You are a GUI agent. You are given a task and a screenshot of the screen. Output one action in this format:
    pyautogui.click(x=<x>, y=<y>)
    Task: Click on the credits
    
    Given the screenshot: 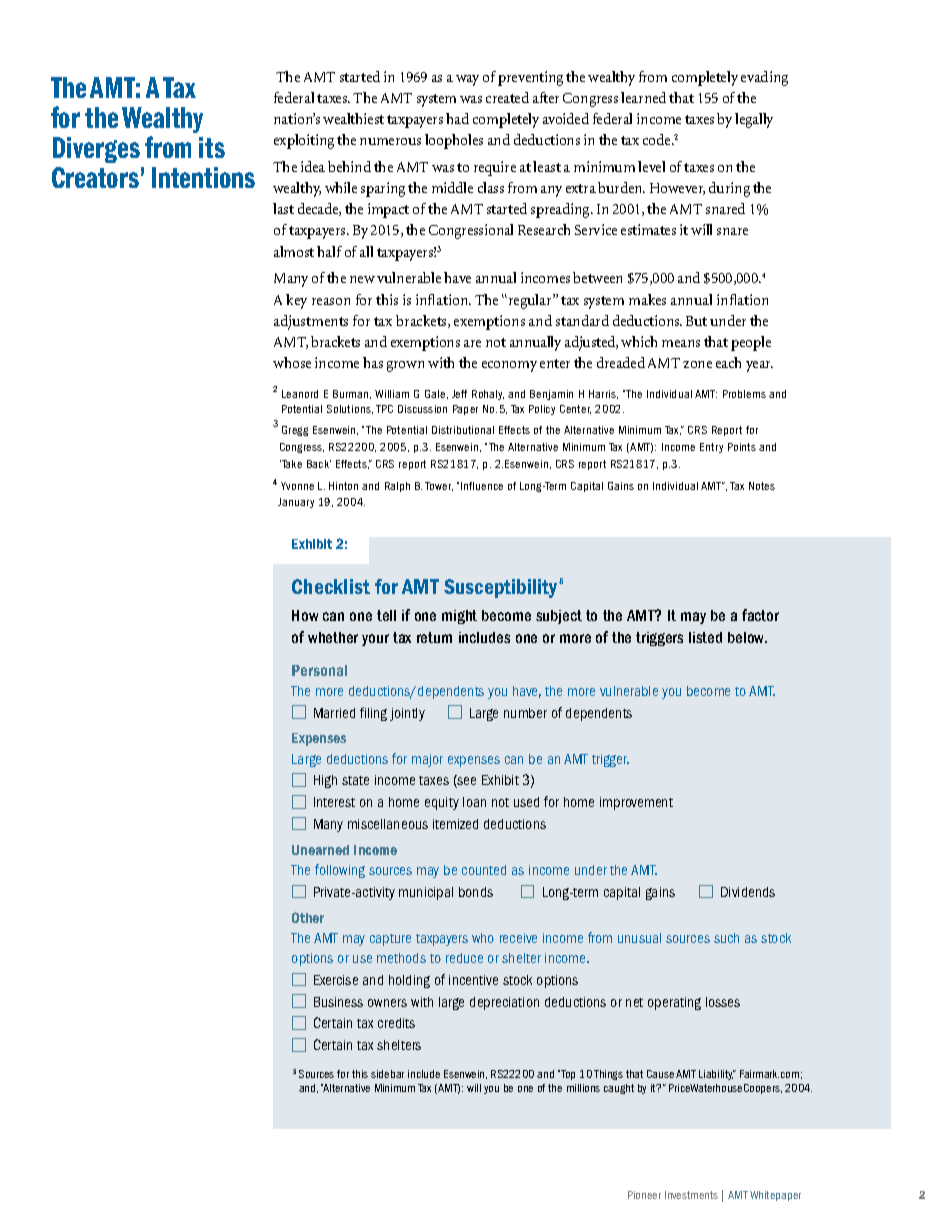 What is the action you would take?
    pyautogui.click(x=396, y=1023)
